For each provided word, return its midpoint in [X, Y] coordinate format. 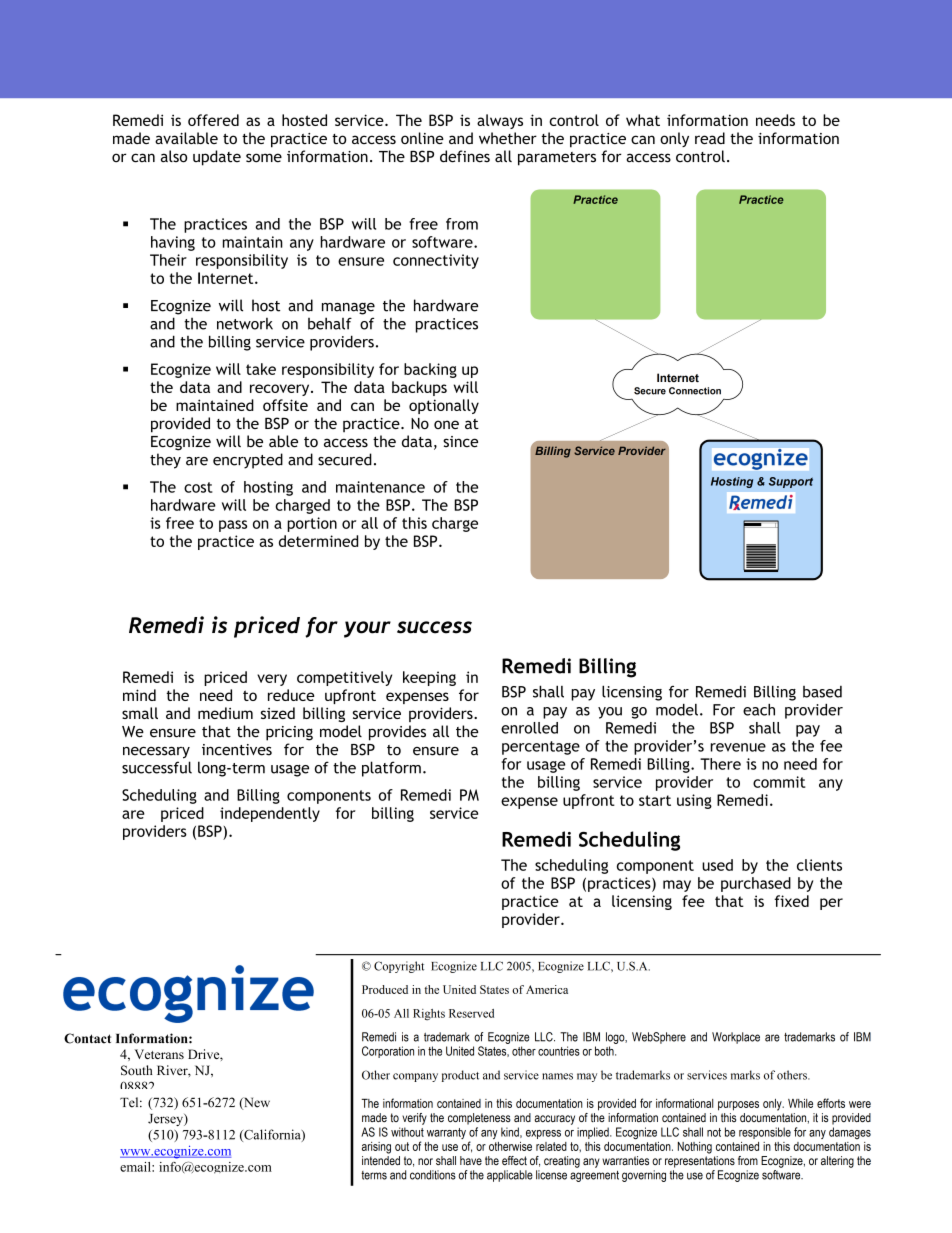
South [136, 1070]
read [710, 138]
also [174, 156]
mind [139, 695]
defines [465, 156]
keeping [429, 678]
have [471, 1160]
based [822, 692]
